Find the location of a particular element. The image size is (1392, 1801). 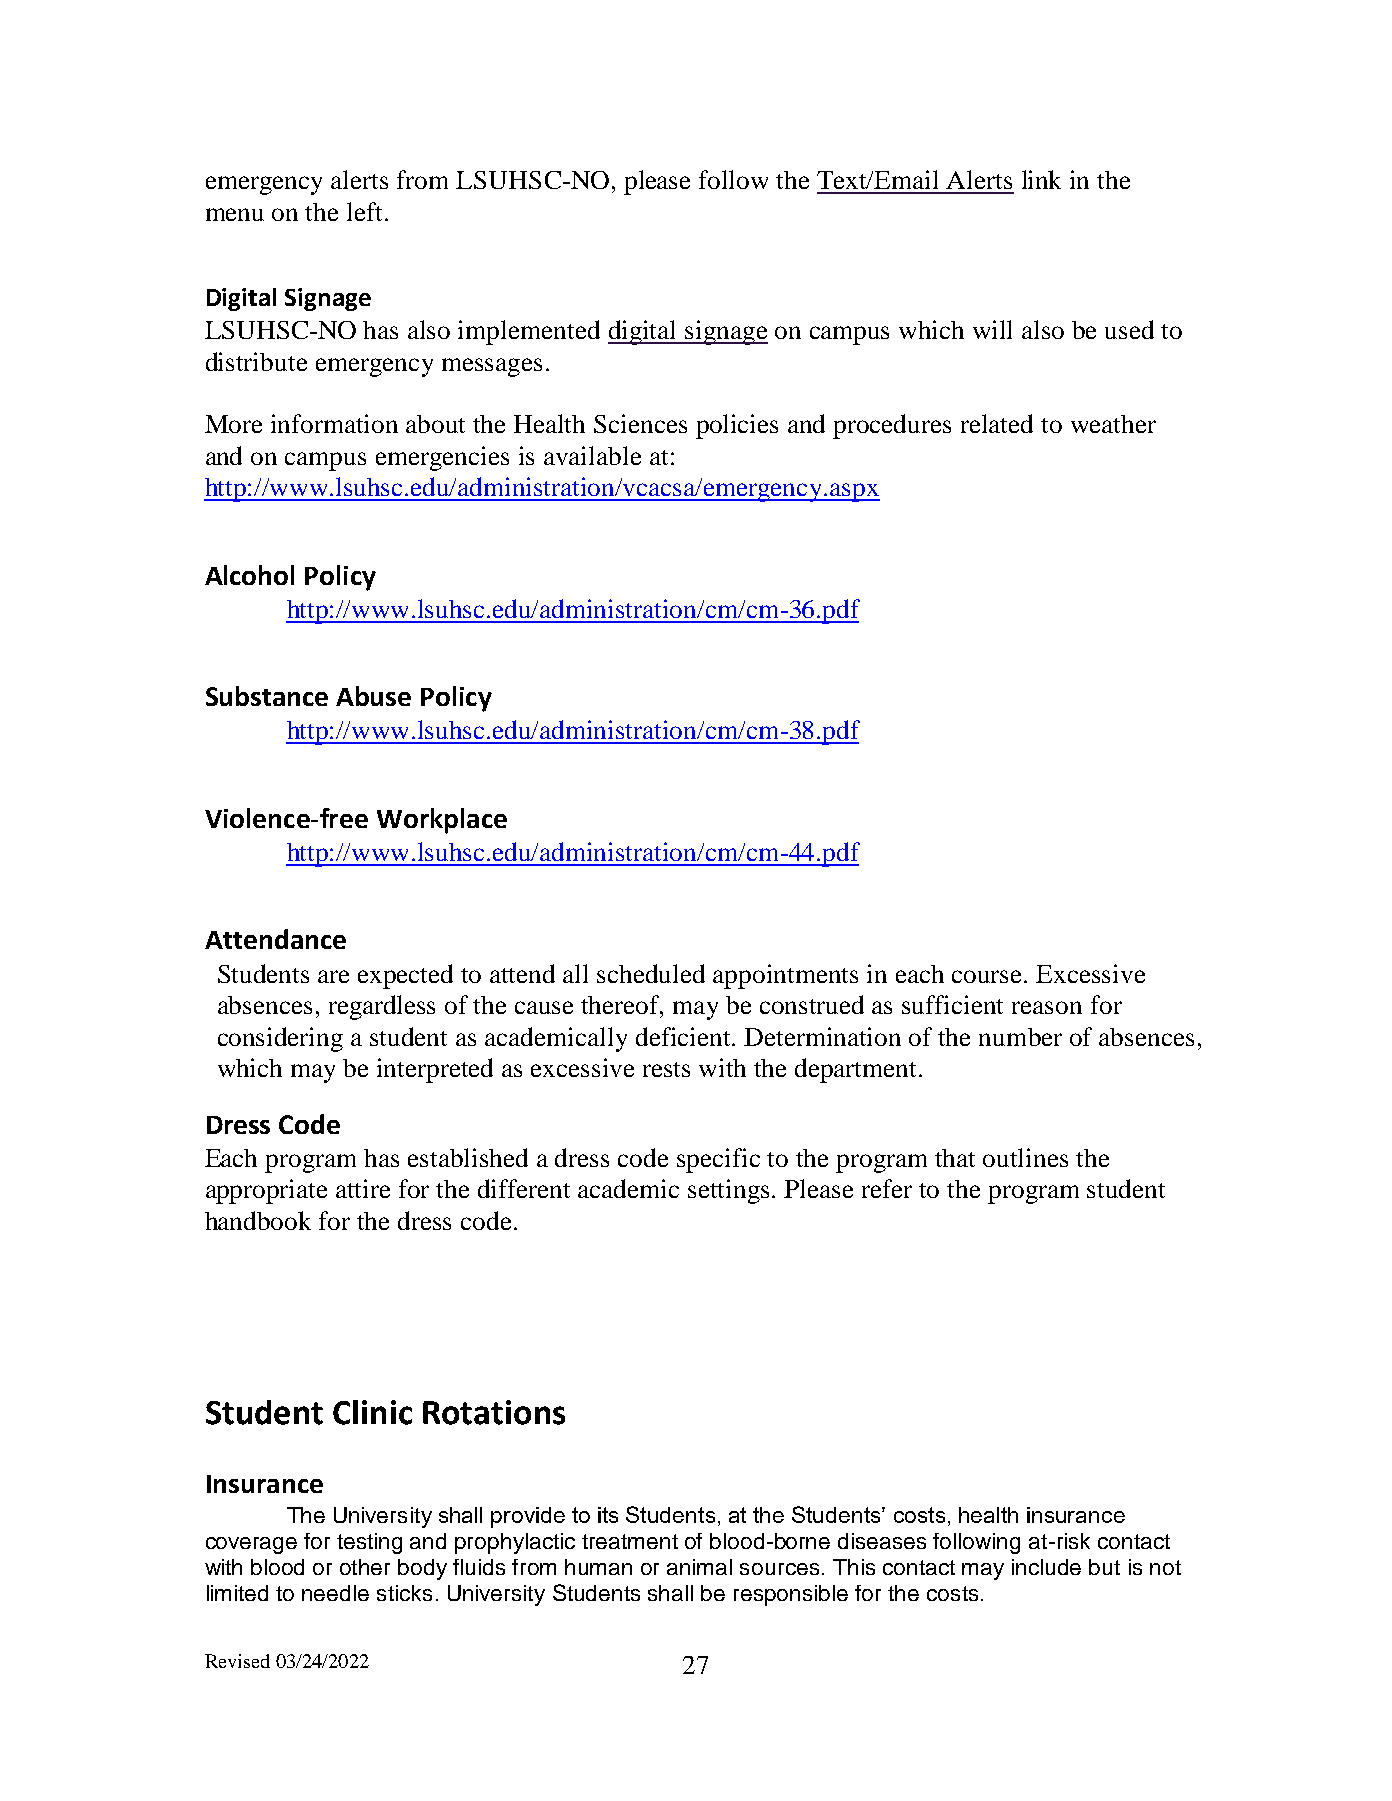

link is located at coordinates (1041, 179).
